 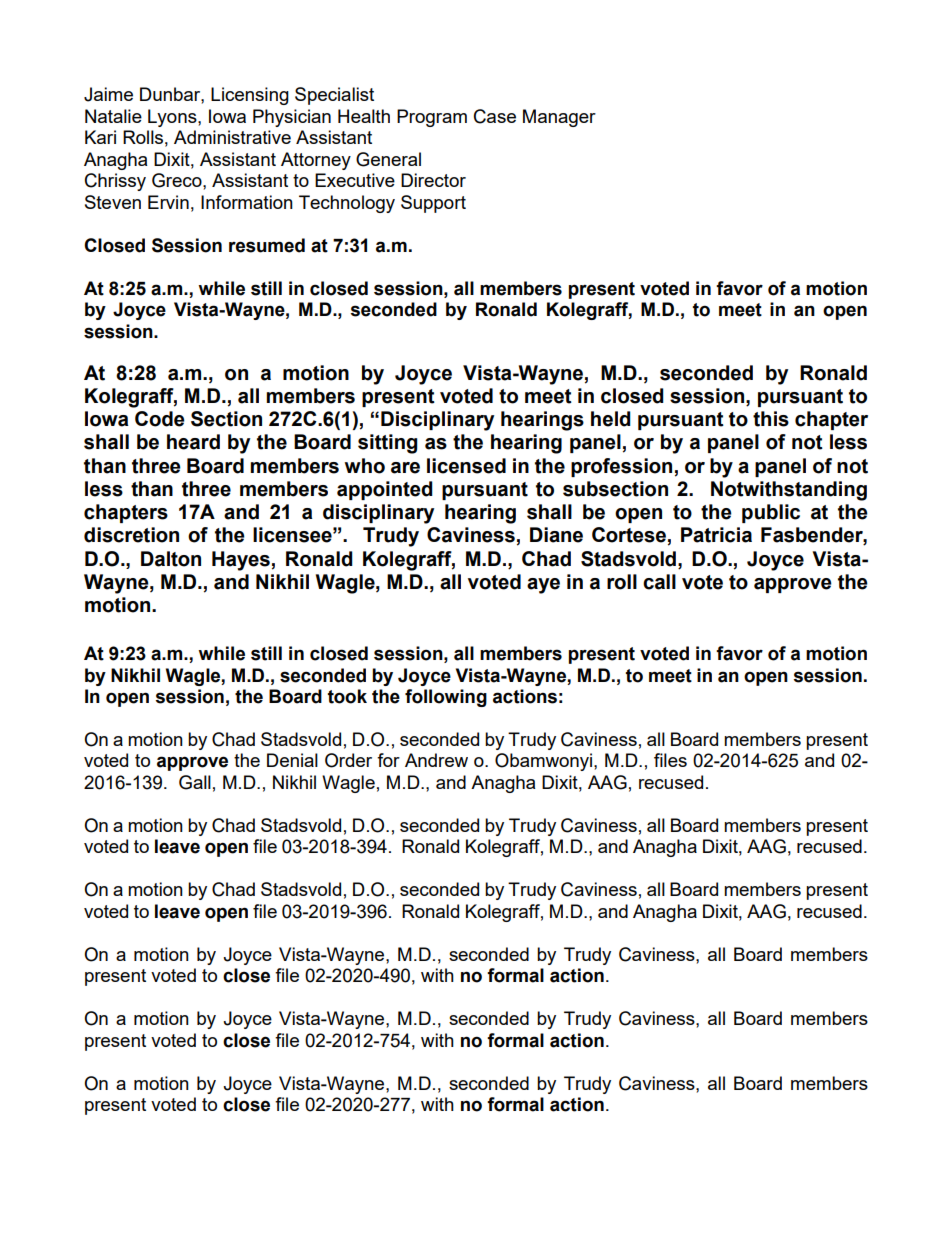 What do you see at coordinates (193, 442) in the screenshot?
I see `heard` at bounding box center [193, 442].
